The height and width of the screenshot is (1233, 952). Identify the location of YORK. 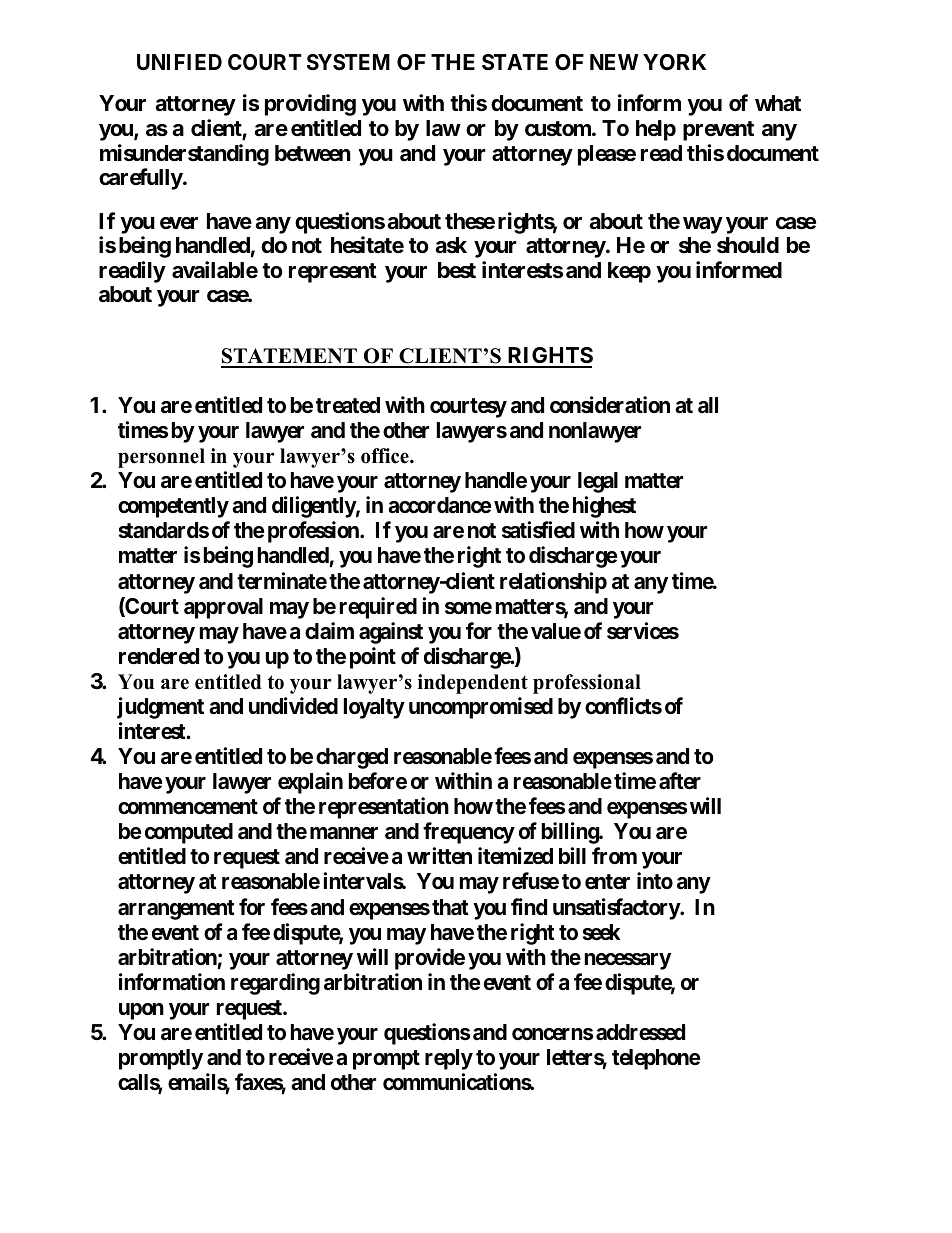
(674, 62).
